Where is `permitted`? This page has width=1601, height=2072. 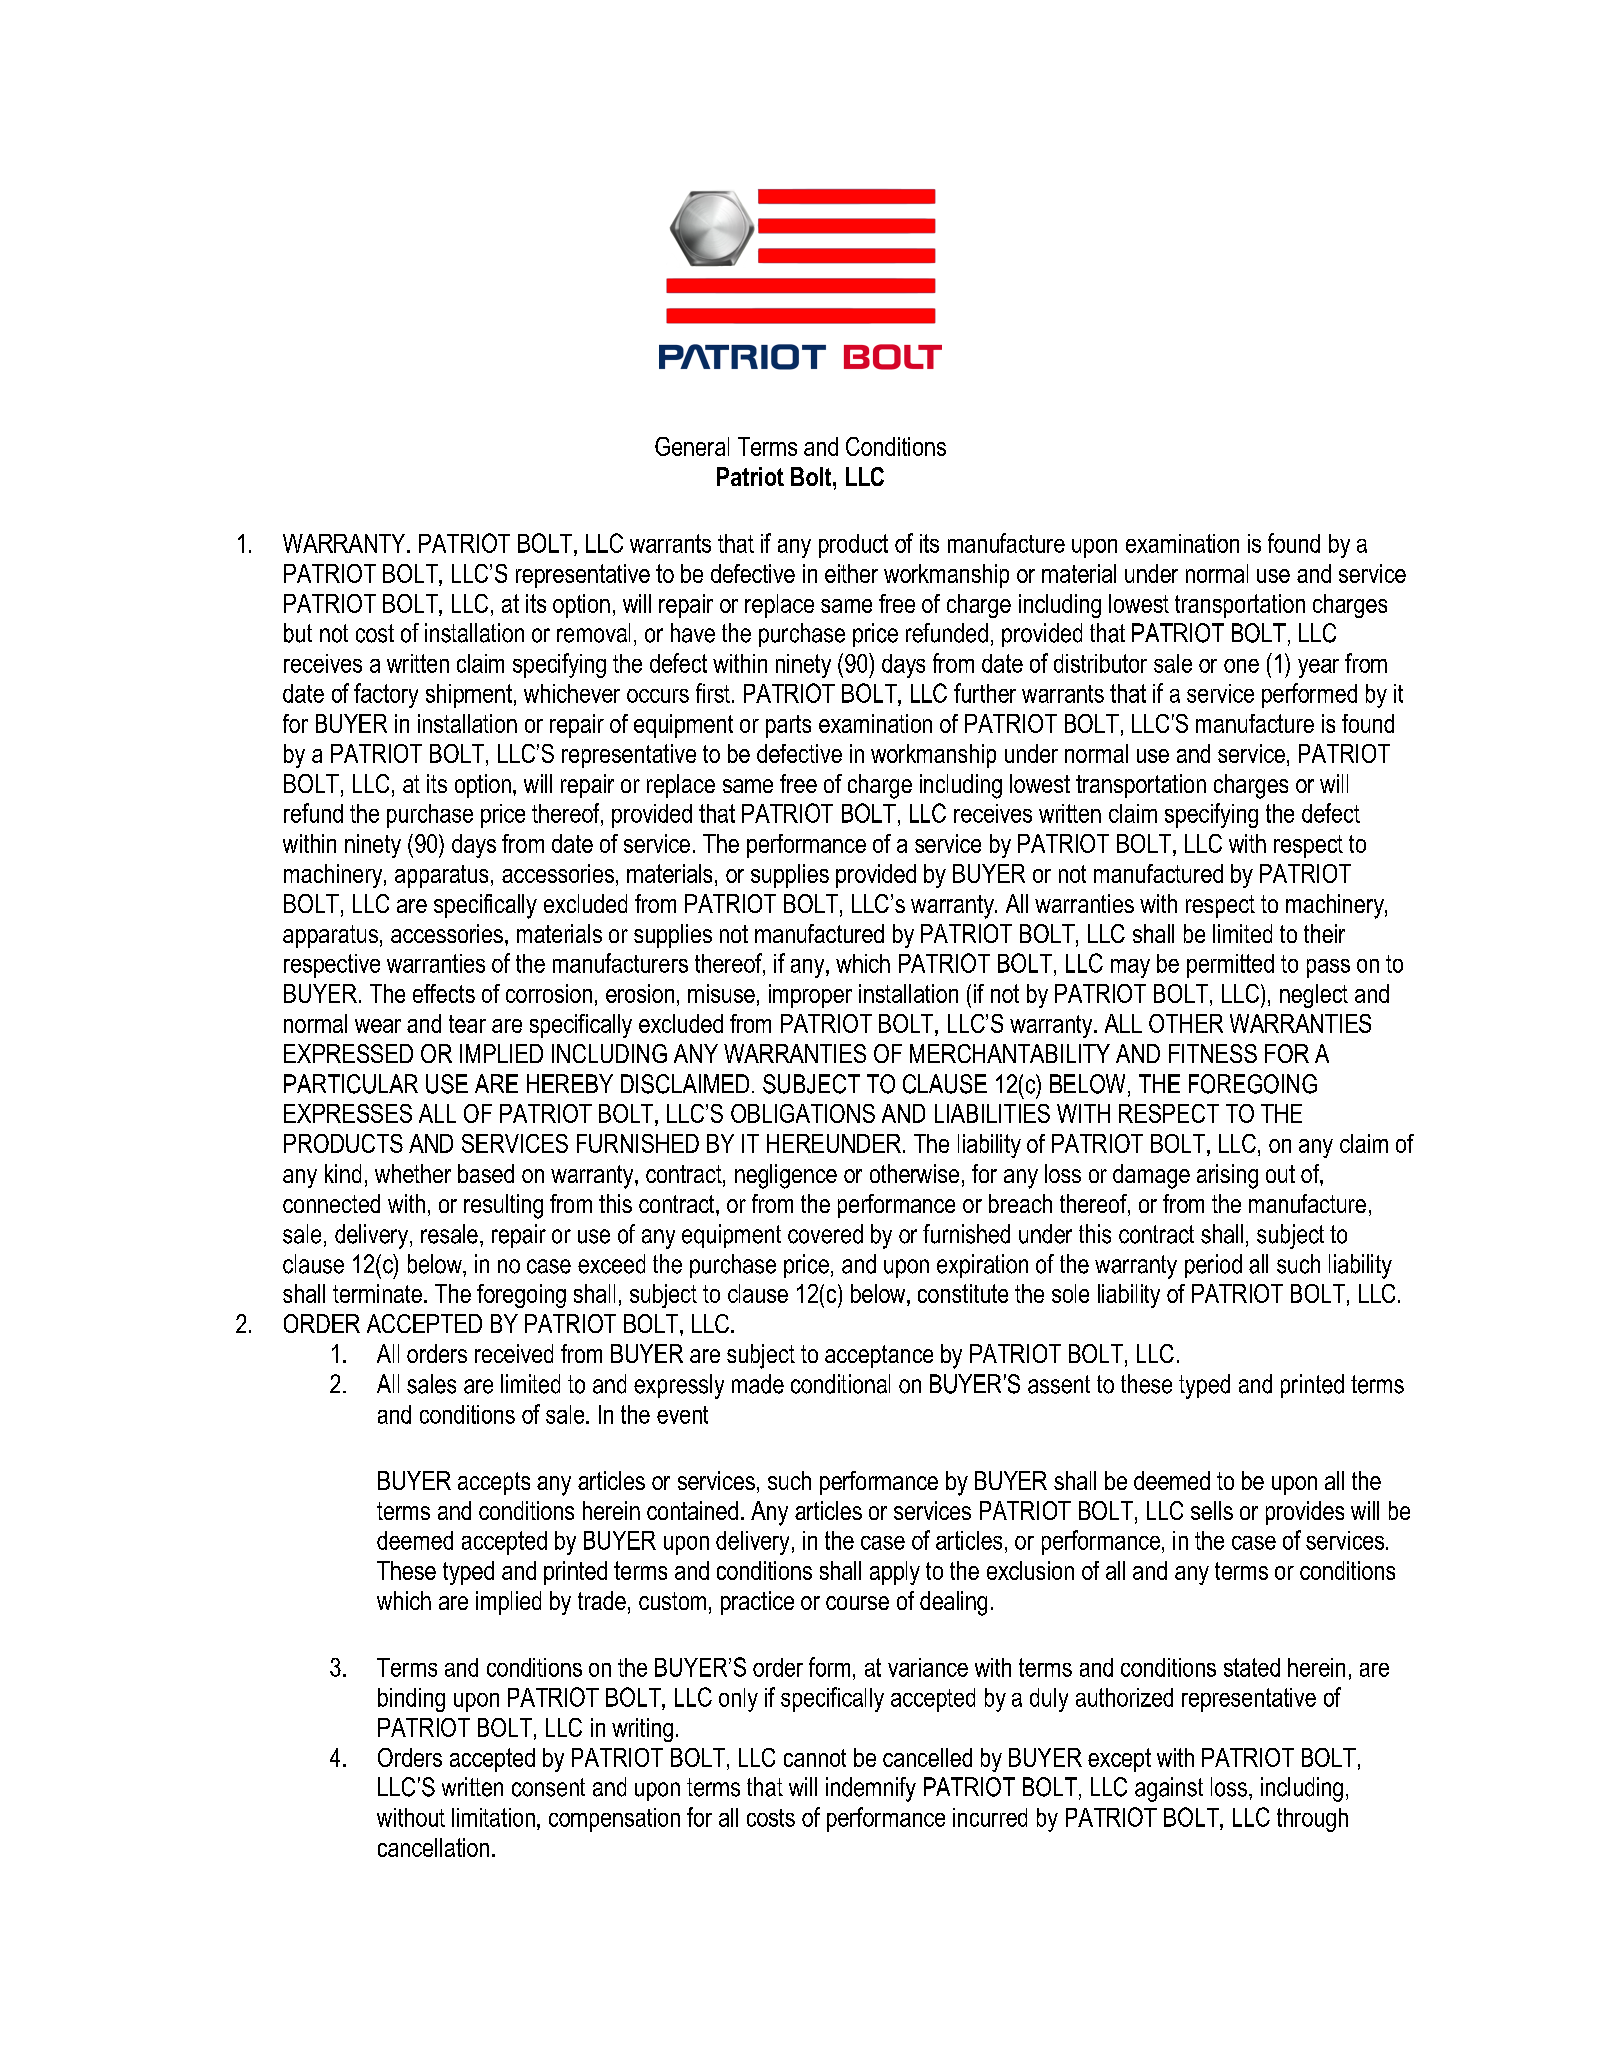 permitted is located at coordinates (1230, 966).
